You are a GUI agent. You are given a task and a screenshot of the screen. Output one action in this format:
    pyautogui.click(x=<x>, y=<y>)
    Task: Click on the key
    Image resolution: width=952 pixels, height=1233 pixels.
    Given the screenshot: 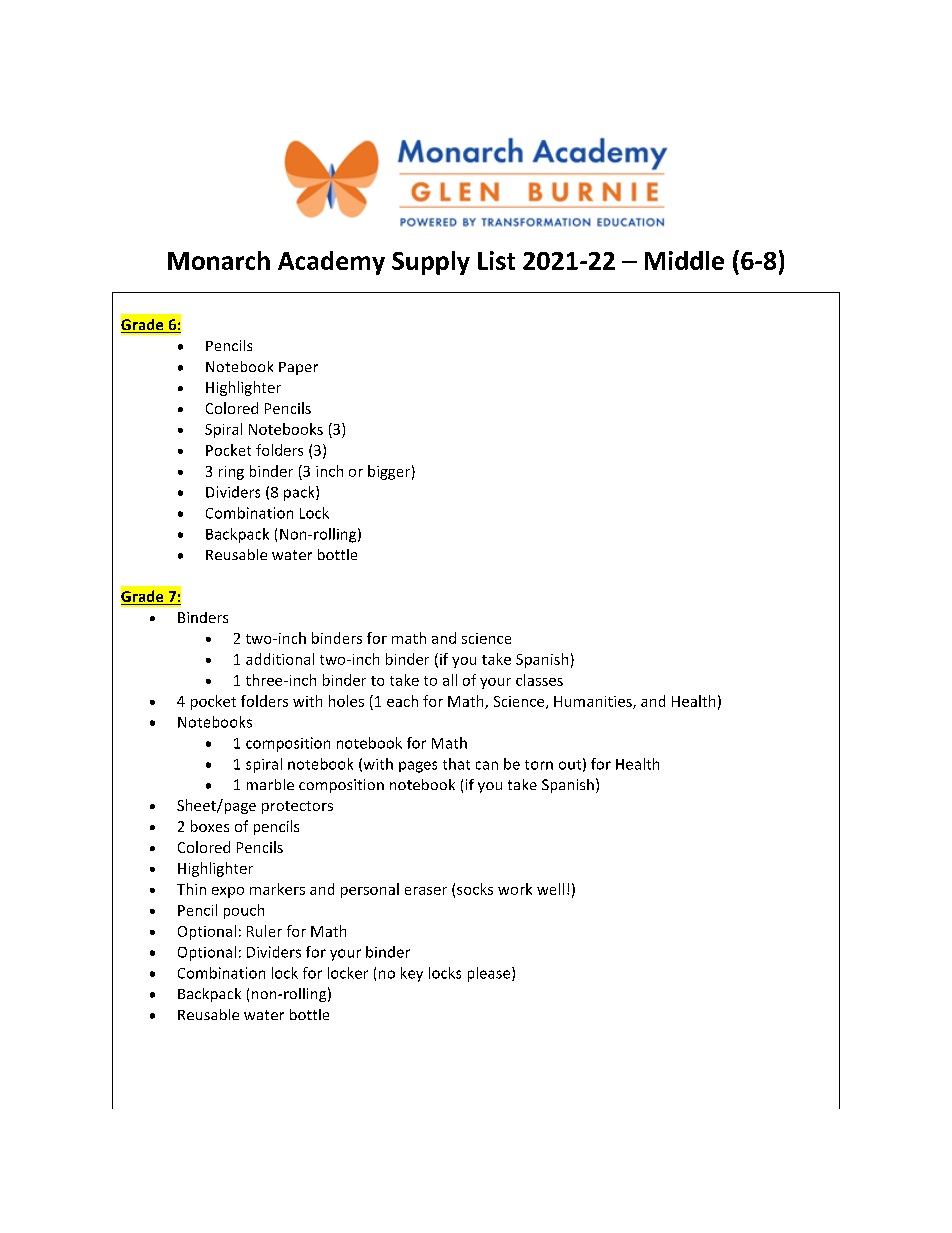 What is the action you would take?
    pyautogui.click(x=412, y=974)
